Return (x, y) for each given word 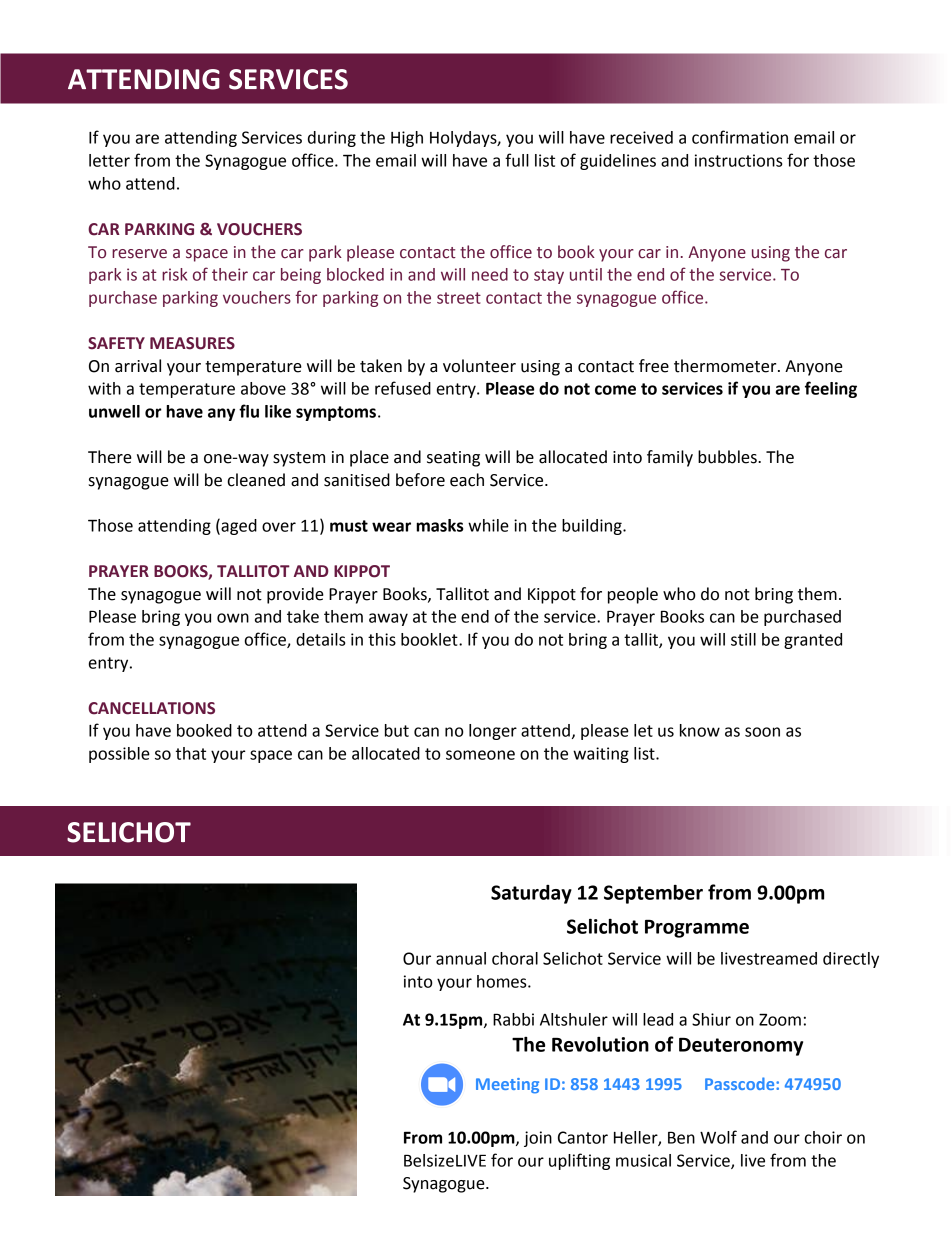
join (538, 1139)
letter (109, 160)
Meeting (507, 1086)
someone (480, 755)
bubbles (728, 457)
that (191, 753)
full (517, 160)
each (467, 480)
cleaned (256, 480)
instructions (739, 160)
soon (762, 732)
